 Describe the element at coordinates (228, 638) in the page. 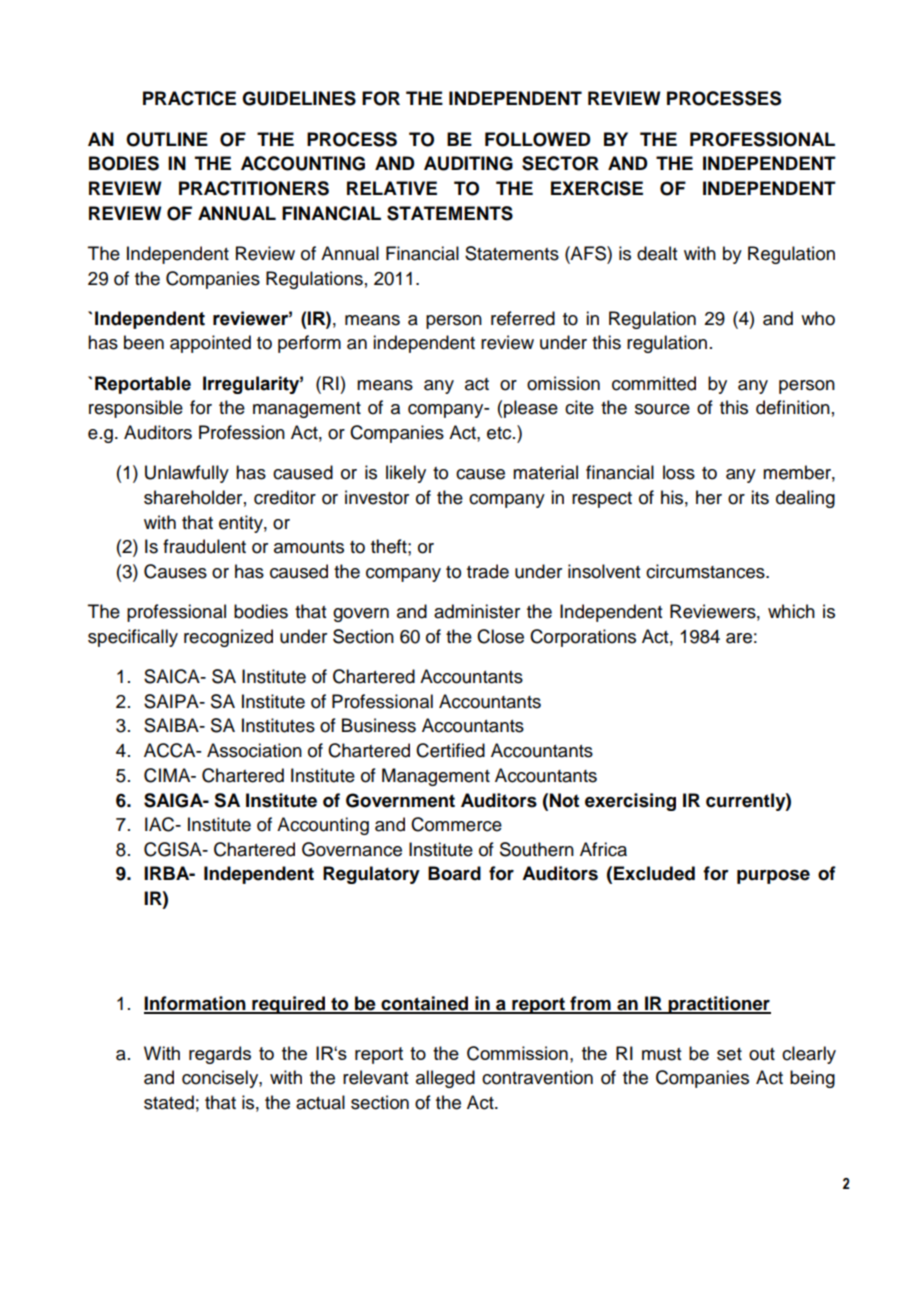

I see `recognized` at that location.
